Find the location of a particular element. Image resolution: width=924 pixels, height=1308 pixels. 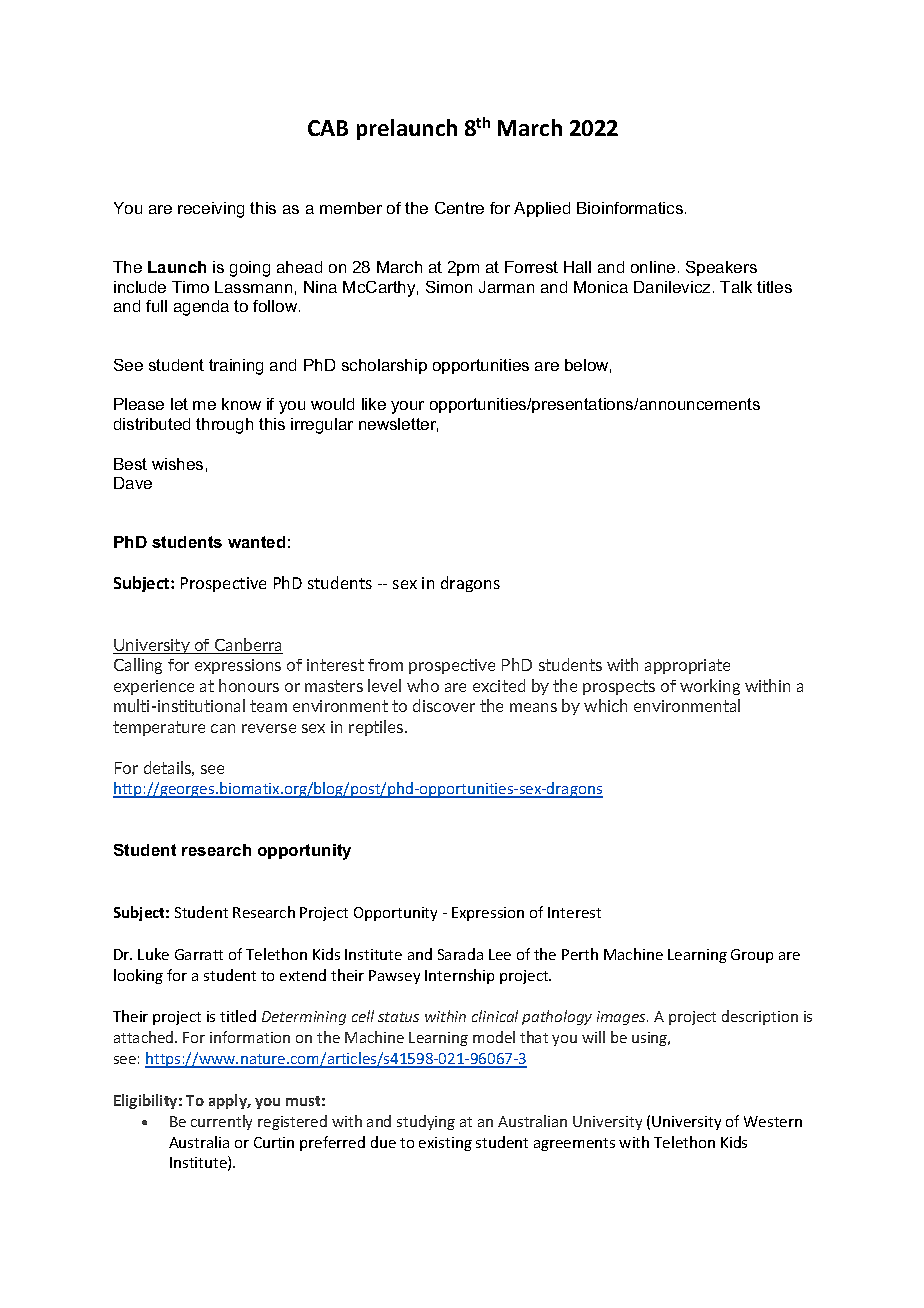

appropriate is located at coordinates (687, 666).
